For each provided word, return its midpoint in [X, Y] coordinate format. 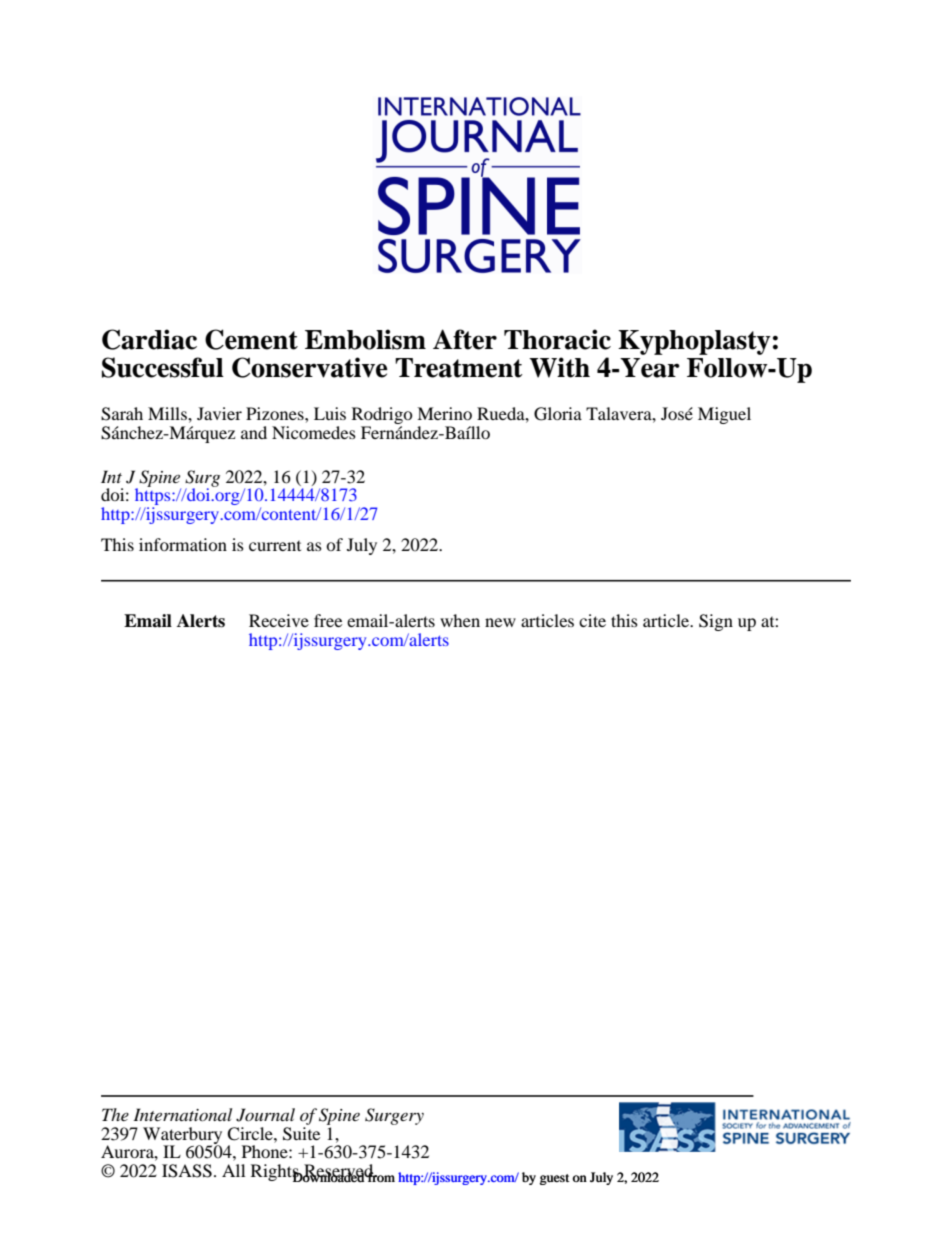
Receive [279, 620]
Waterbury [182, 1136]
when [460, 620]
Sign [716, 622]
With [559, 367]
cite [592, 620]
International [182, 1114]
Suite [301, 1132]
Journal [265, 1115]
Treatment [459, 368]
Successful [163, 367]
